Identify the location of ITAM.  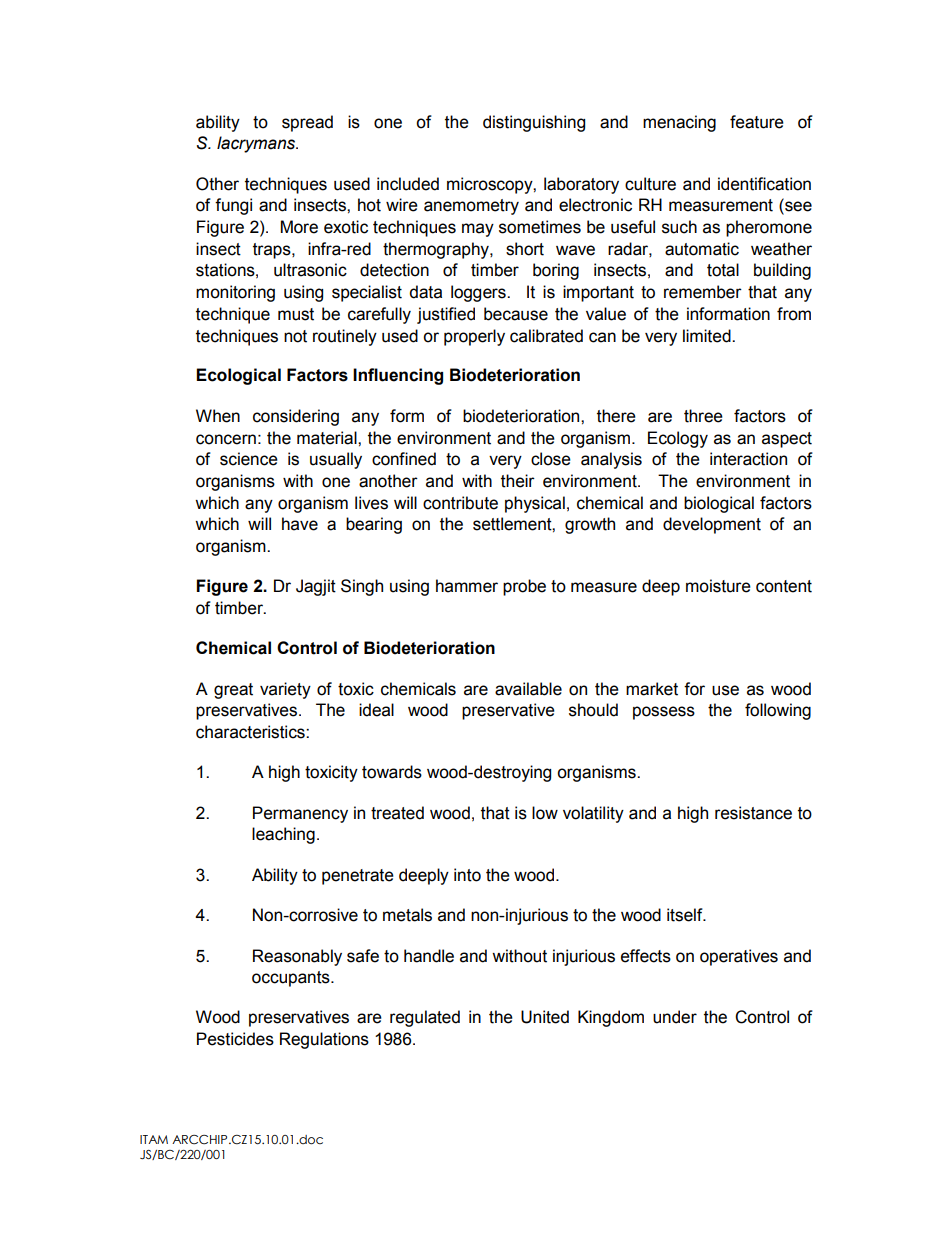
(154, 1139).
